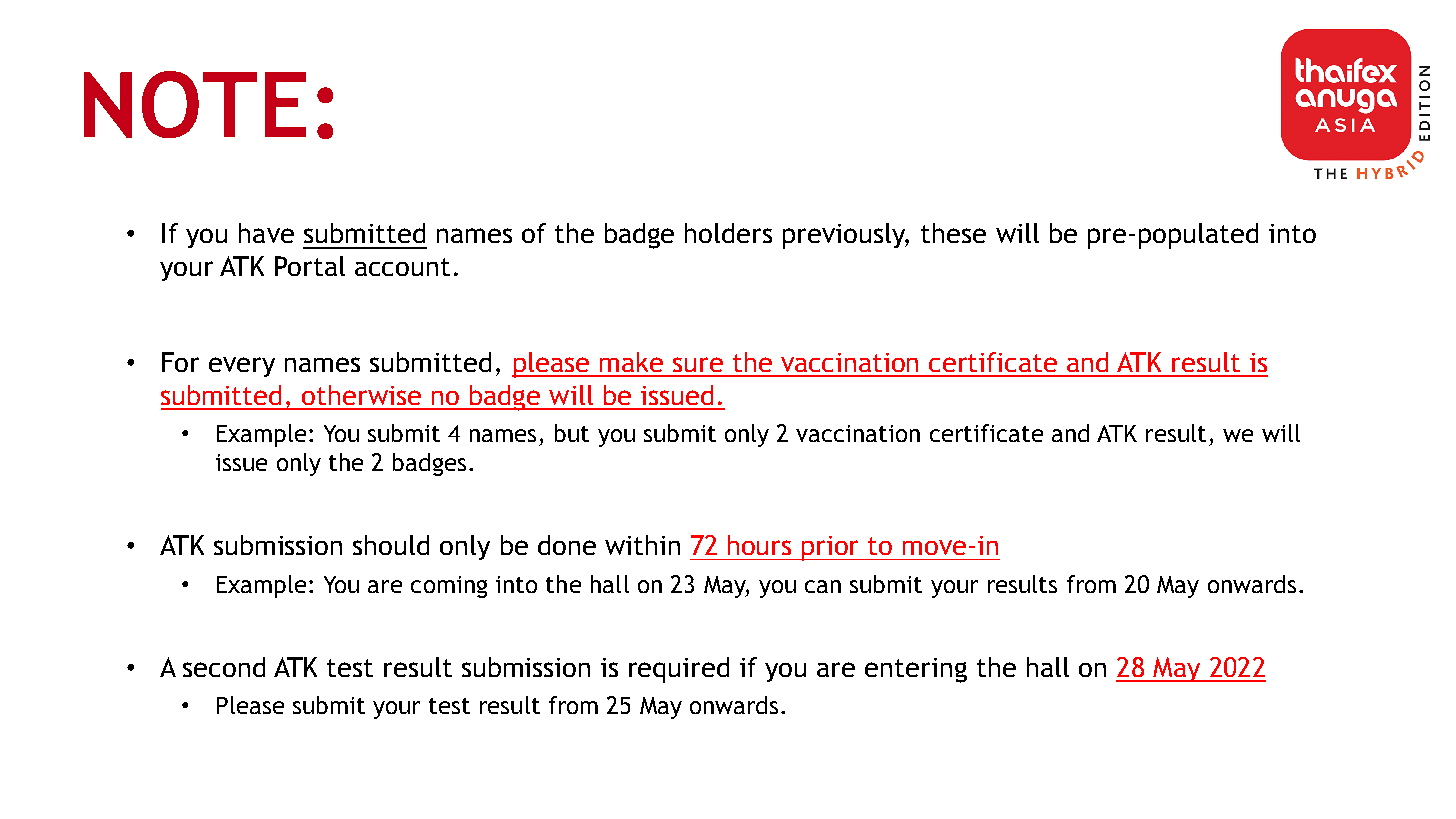 Image resolution: width=1456 pixels, height=819 pixels. What do you see at coordinates (391, 545) in the screenshot?
I see `should` at bounding box center [391, 545].
